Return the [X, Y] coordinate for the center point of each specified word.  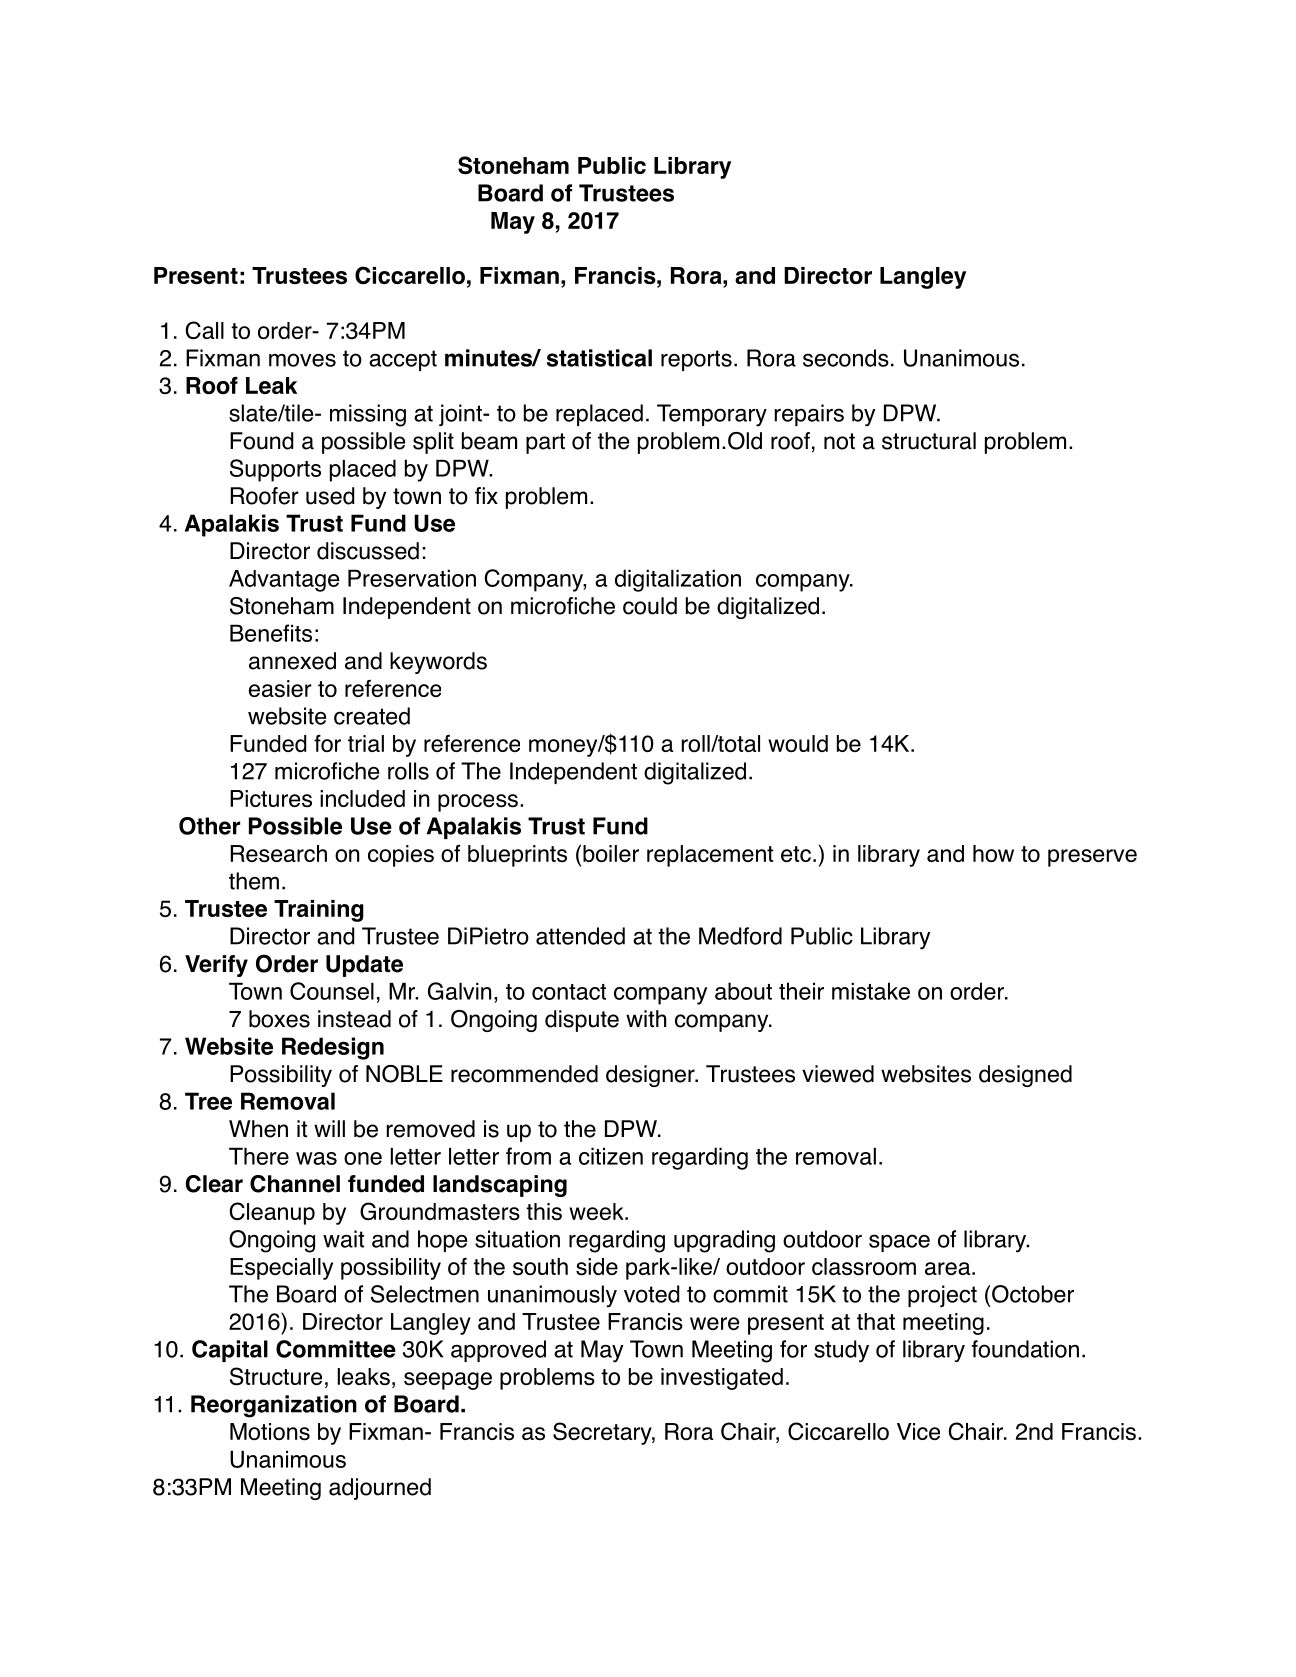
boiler [611, 853]
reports [696, 360]
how [993, 853]
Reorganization [274, 1406]
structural [929, 441]
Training [319, 911]
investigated [722, 1379]
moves [302, 360]
